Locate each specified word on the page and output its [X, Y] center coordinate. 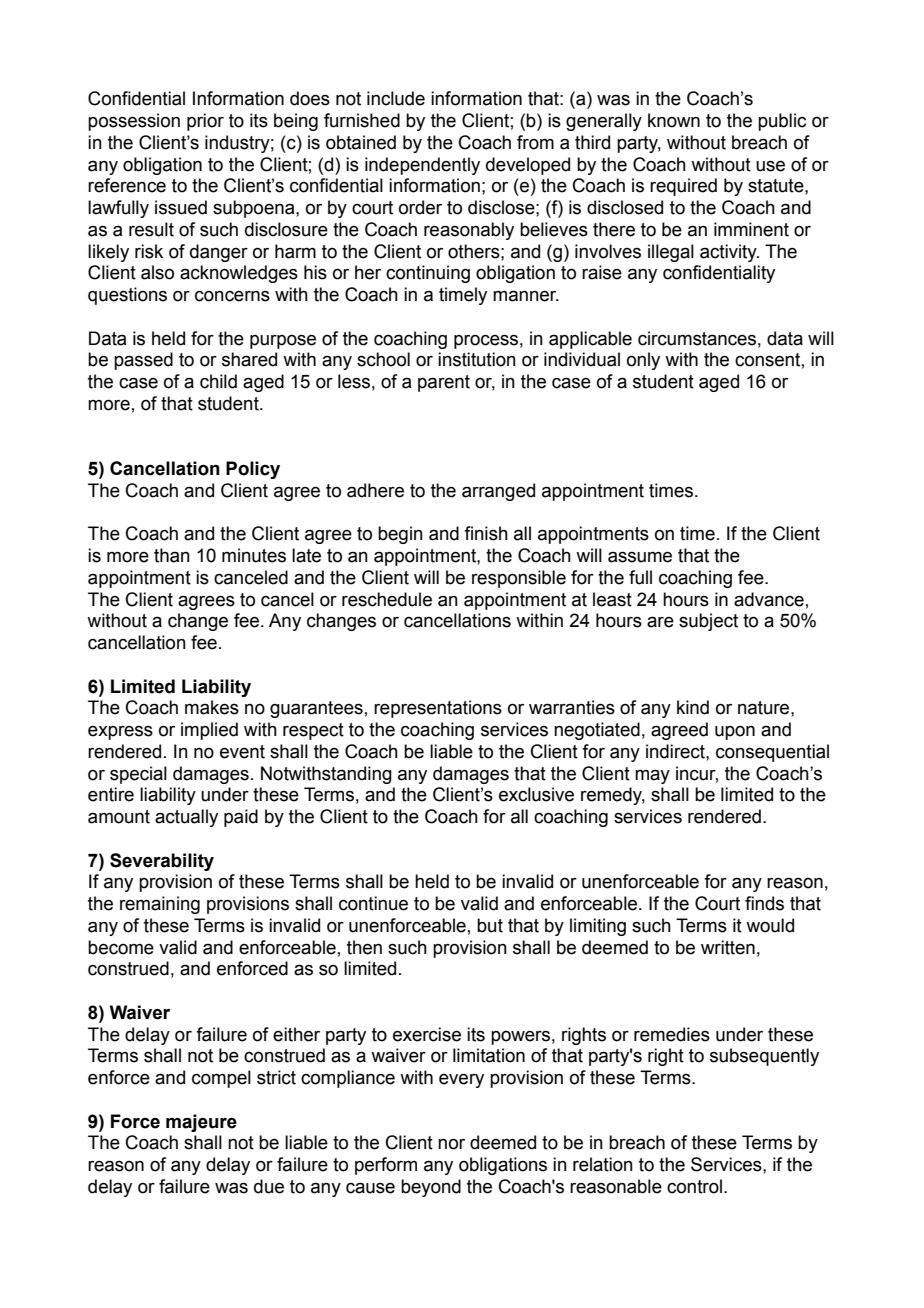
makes [212, 707]
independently [422, 166]
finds [764, 903]
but [490, 925]
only [643, 361]
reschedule [387, 599]
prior [205, 122]
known [674, 120]
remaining [160, 905]
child [218, 381]
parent [444, 383]
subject [708, 622]
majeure [201, 1123]
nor [451, 1144]
